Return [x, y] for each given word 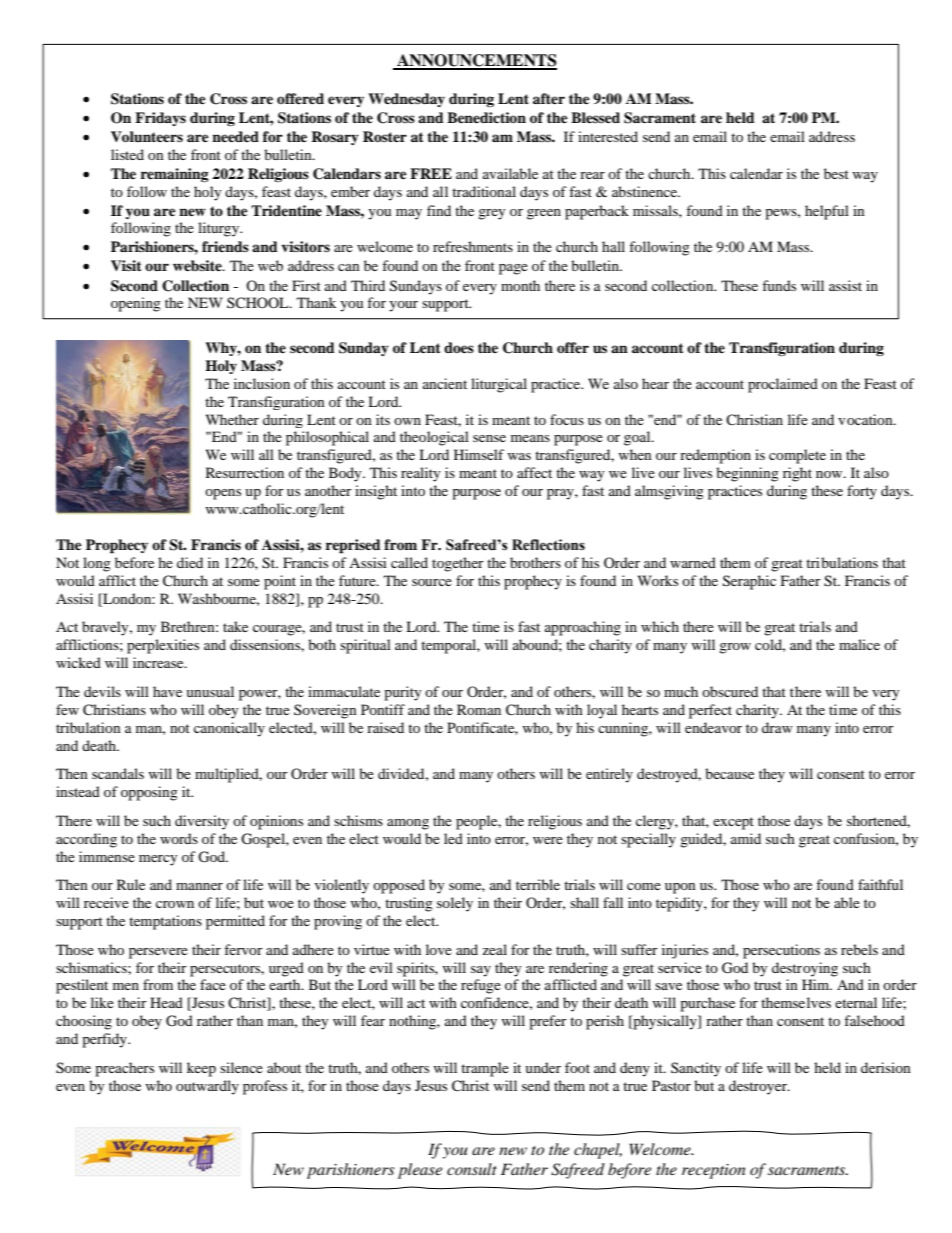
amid [746, 838]
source [432, 582]
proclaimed [783, 385]
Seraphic [749, 582]
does [459, 347]
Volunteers [147, 137]
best [836, 173]
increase [159, 662]
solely [455, 904]
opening [136, 304]
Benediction [486, 117]
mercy [158, 860]
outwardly [207, 1087]
